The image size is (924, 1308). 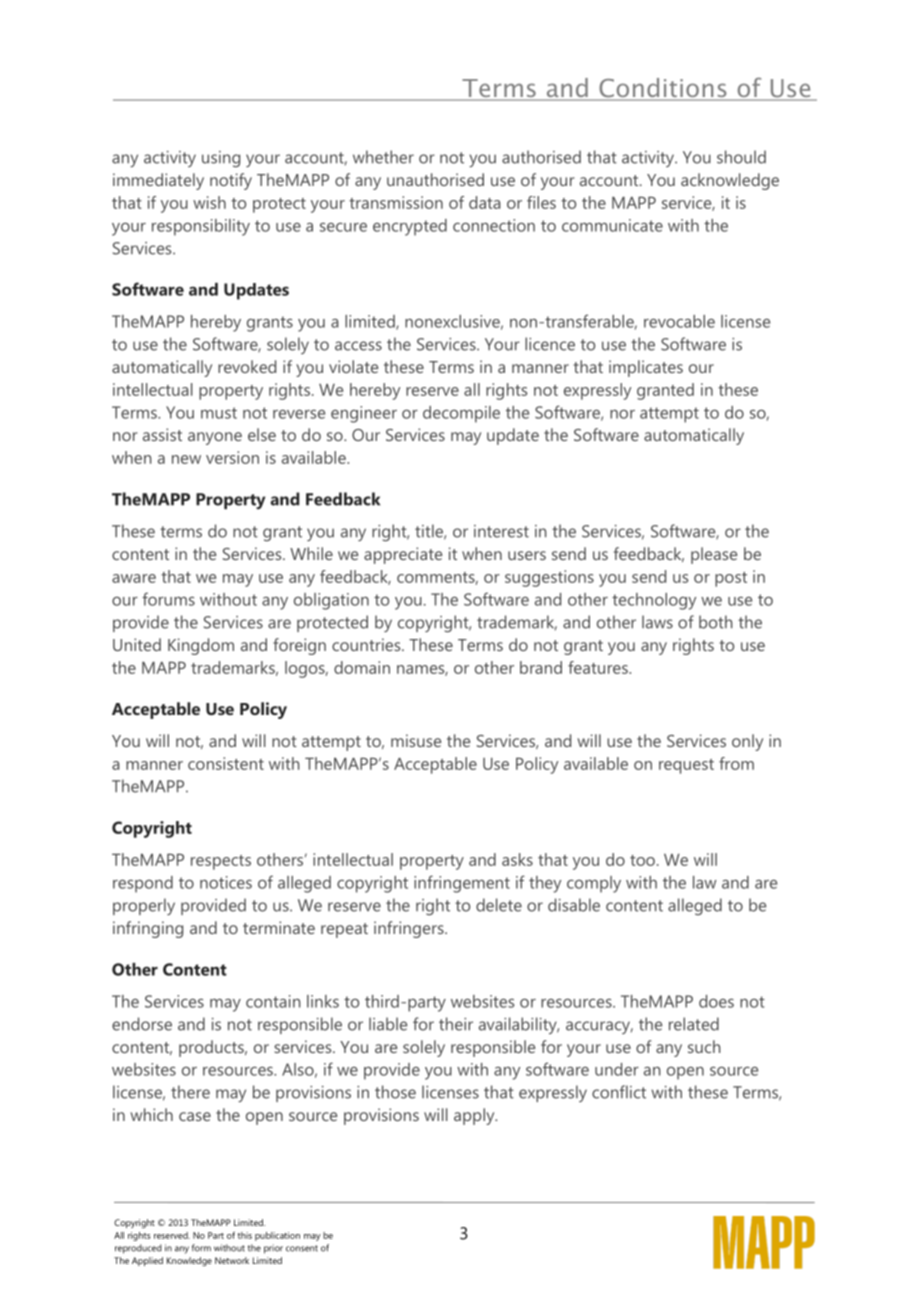 I want to click on using, so click(x=221, y=159).
